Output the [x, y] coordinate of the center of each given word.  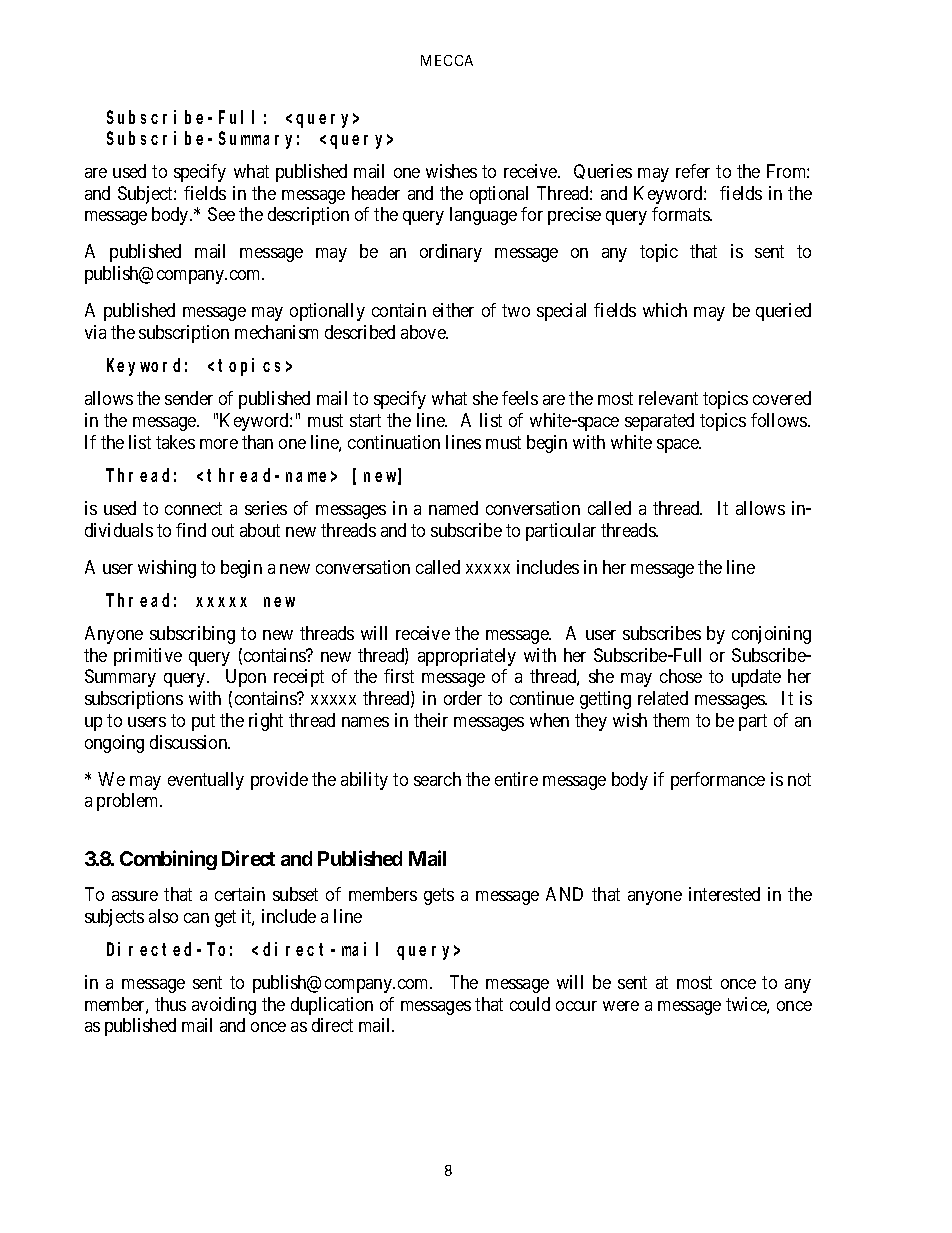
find [191, 530]
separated [659, 422]
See [221, 214]
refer [693, 171]
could [530, 1004]
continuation [394, 442]
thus [170, 1004]
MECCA [447, 60]
